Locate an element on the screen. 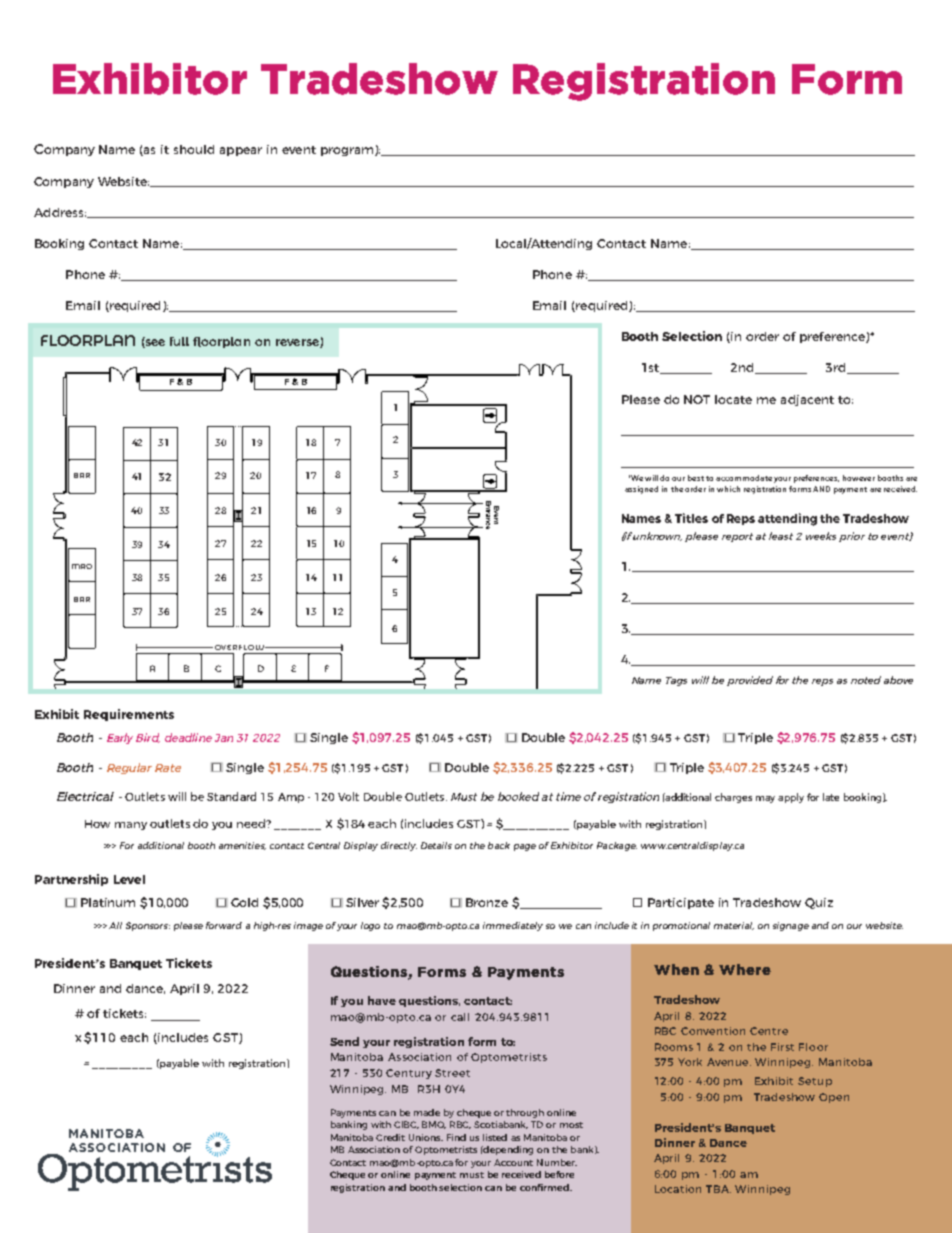 This screenshot has height=1233, width=952. Bronze is located at coordinates (487, 902).
